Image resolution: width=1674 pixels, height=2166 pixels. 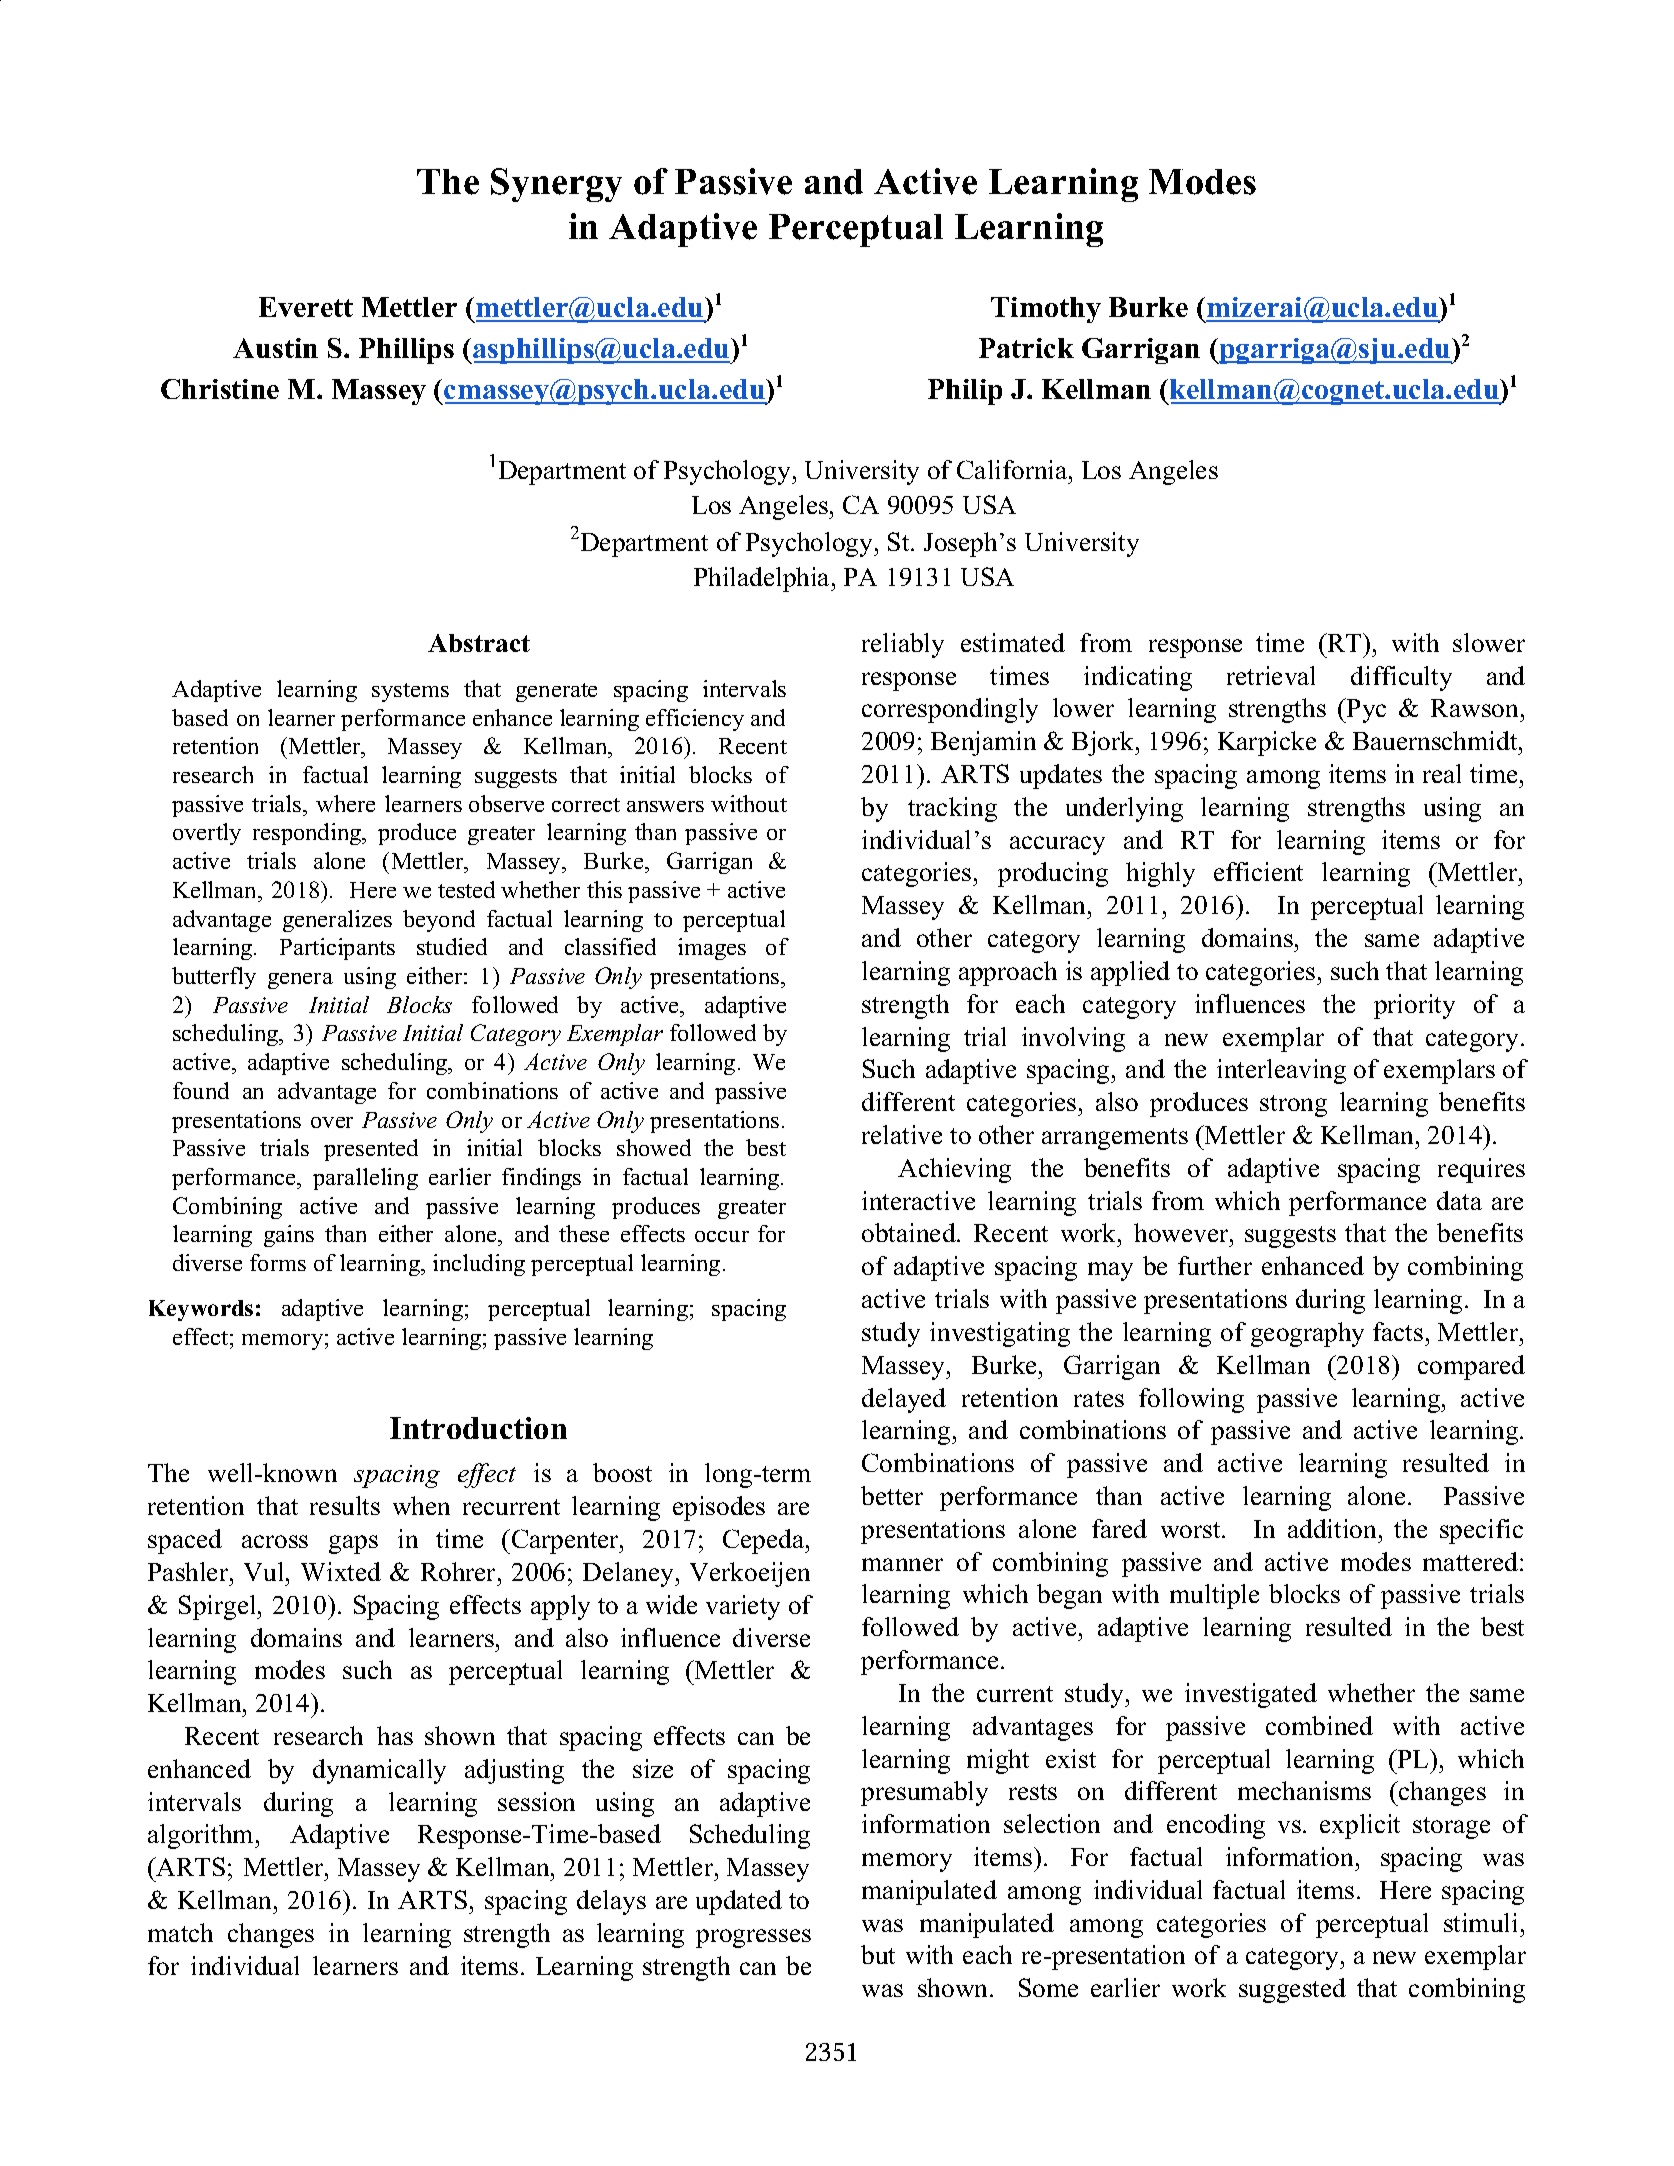 What do you see at coordinates (180, 1932) in the document?
I see `match` at bounding box center [180, 1932].
